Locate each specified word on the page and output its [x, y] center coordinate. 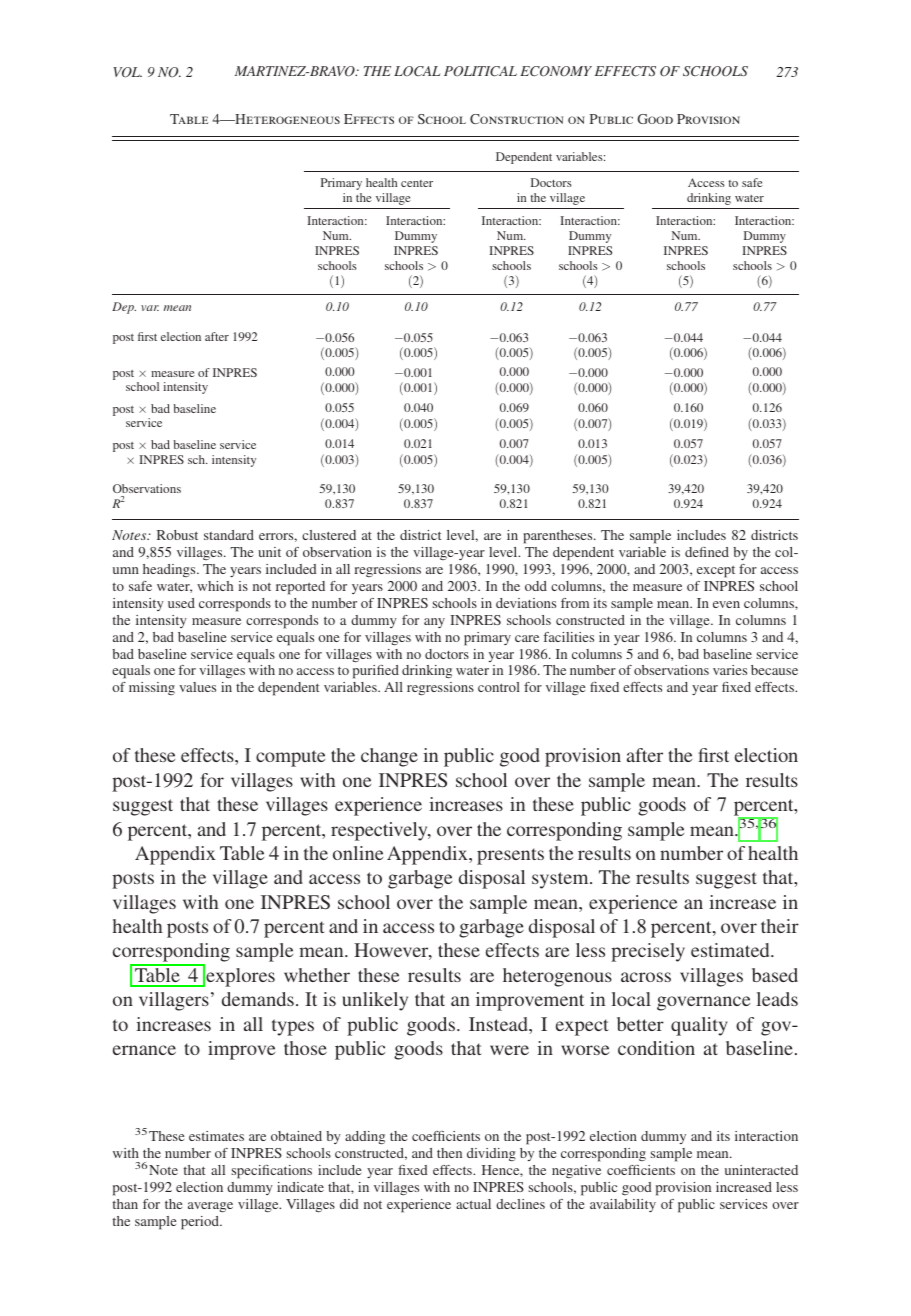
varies [730, 670]
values [197, 687]
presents [510, 856]
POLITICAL [480, 71]
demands [258, 999]
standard [229, 535]
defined [707, 552]
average [210, 1207]
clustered [329, 535]
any [434, 623]
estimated [731, 950]
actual [473, 1204]
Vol [127, 72]
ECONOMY [556, 71]
